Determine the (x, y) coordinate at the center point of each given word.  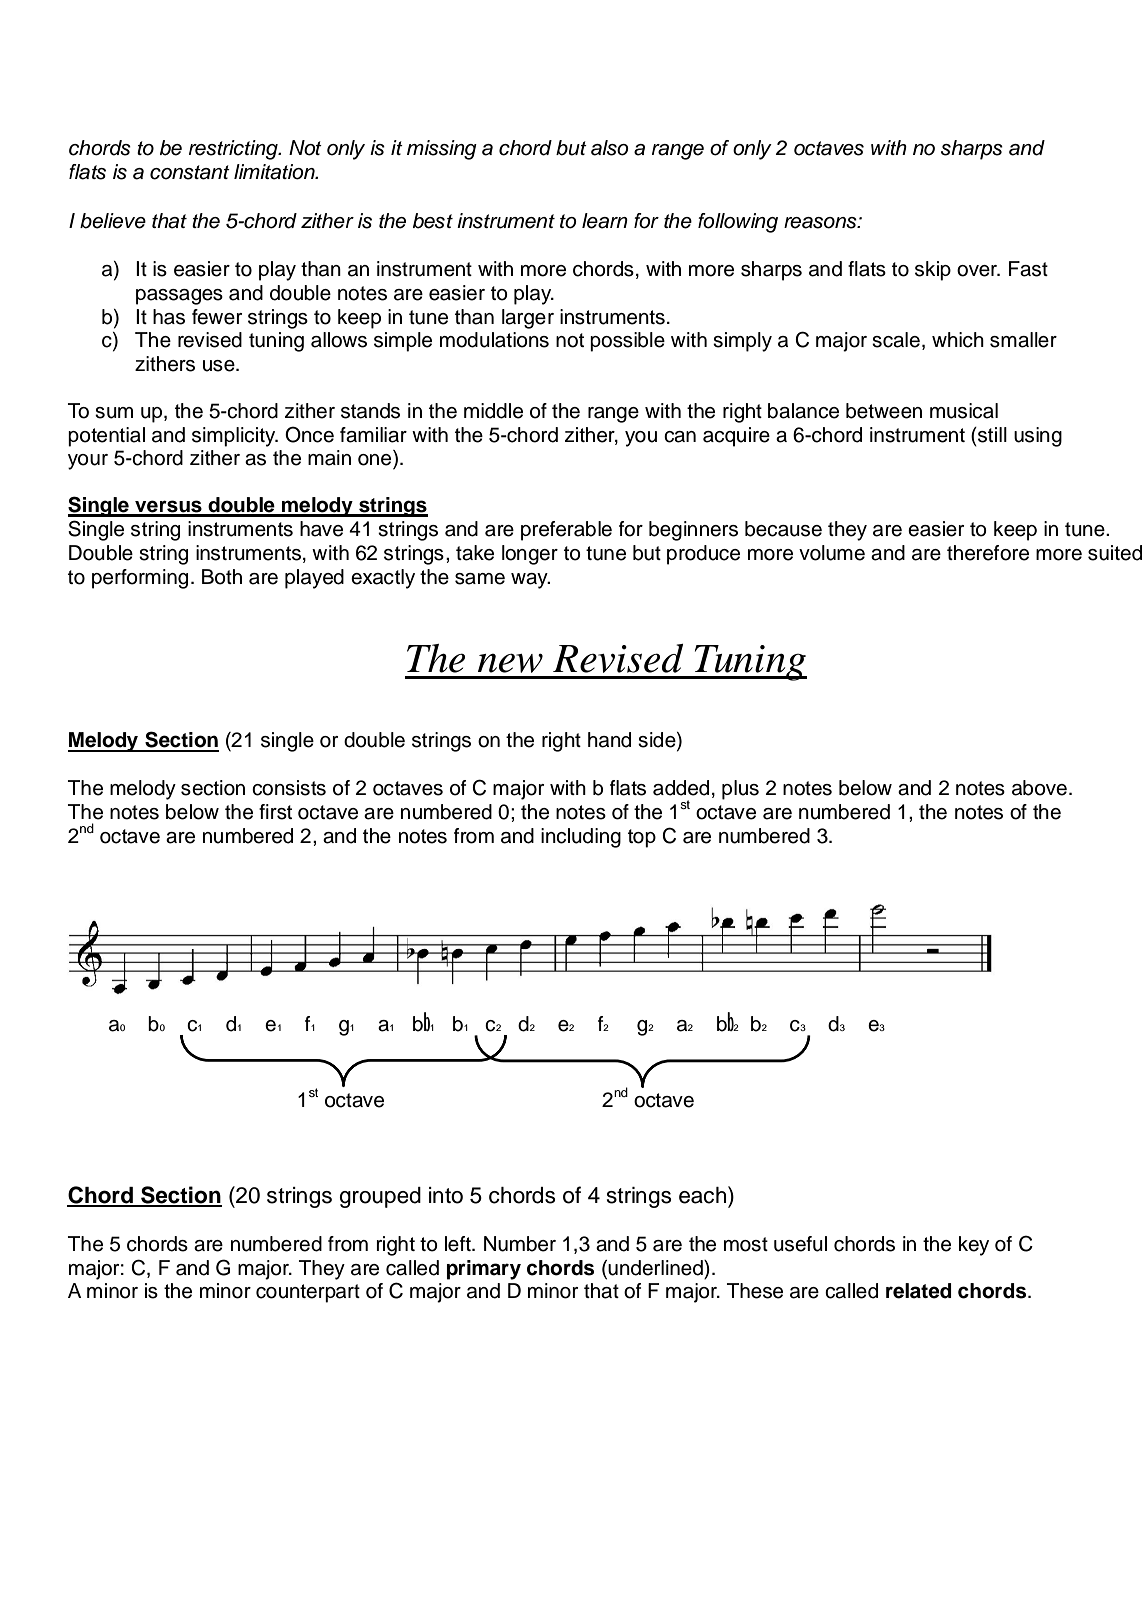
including (581, 838)
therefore (988, 553)
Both (222, 577)
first (275, 812)
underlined (656, 1268)
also (610, 148)
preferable (566, 531)
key (974, 1246)
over (978, 271)
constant (190, 172)
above (1039, 788)
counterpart (308, 1293)
